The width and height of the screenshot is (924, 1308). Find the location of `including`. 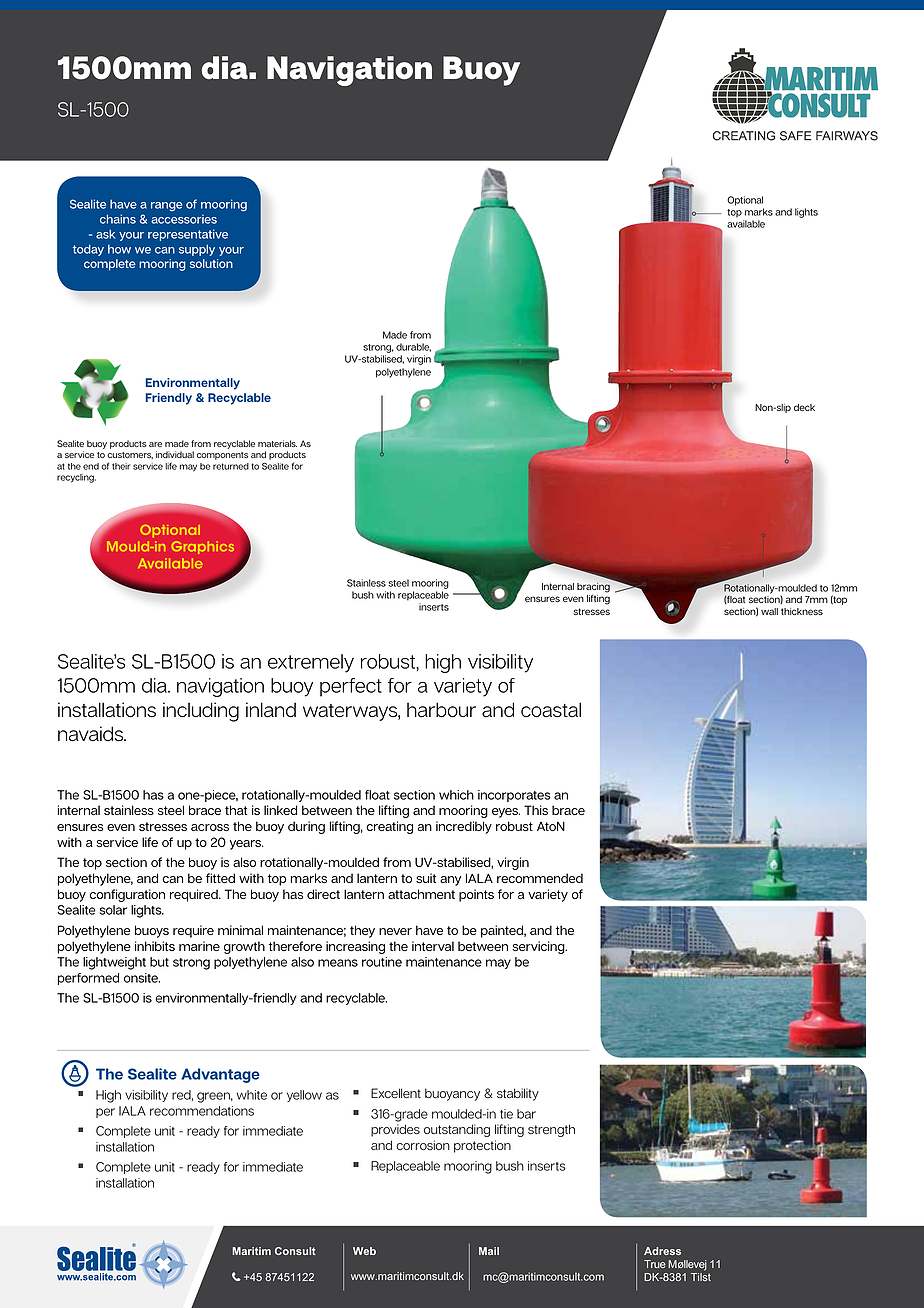

including is located at coordinates (201, 712).
